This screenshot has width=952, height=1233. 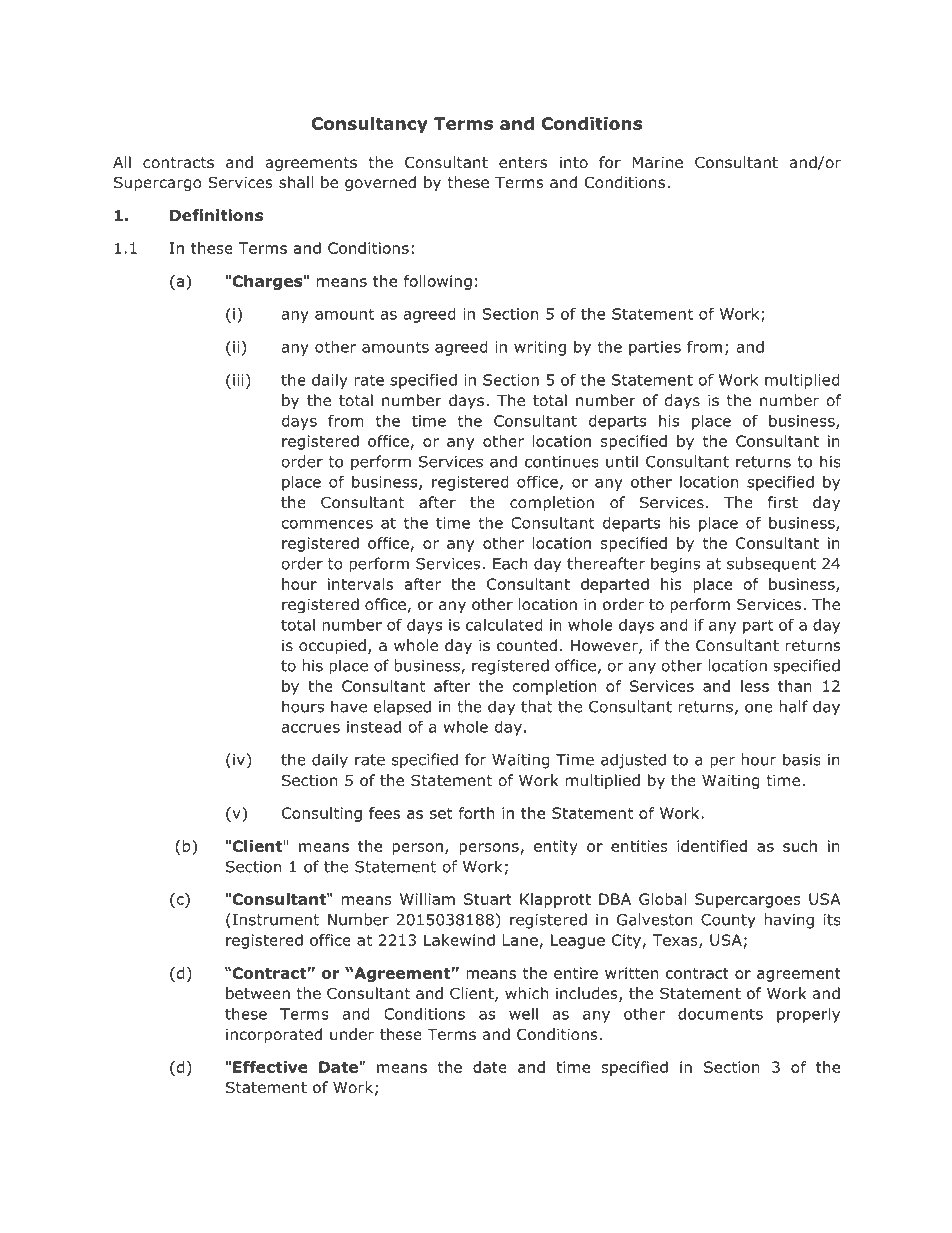 I want to click on enters, so click(x=523, y=162).
